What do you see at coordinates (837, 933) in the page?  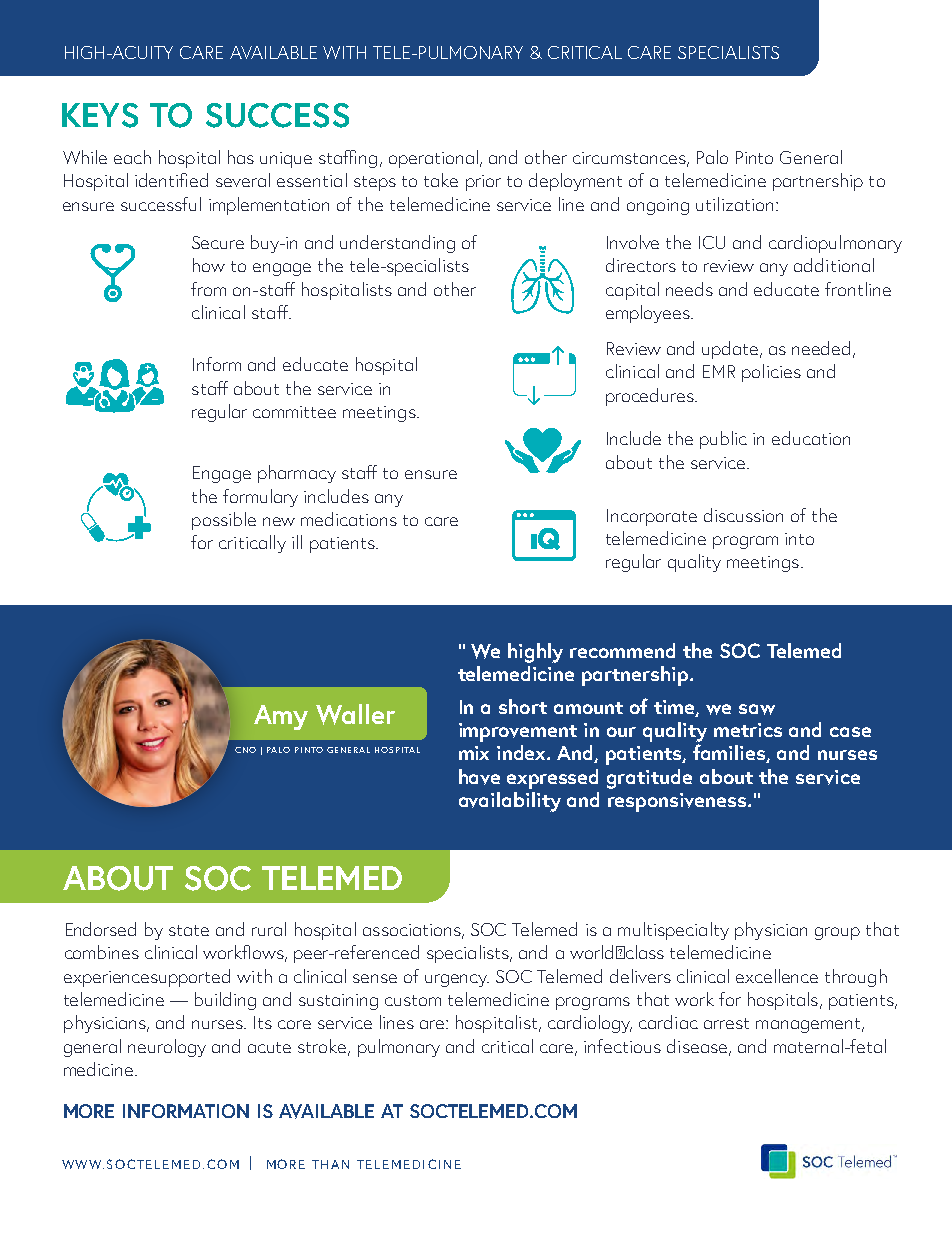 I see `group` at bounding box center [837, 933].
